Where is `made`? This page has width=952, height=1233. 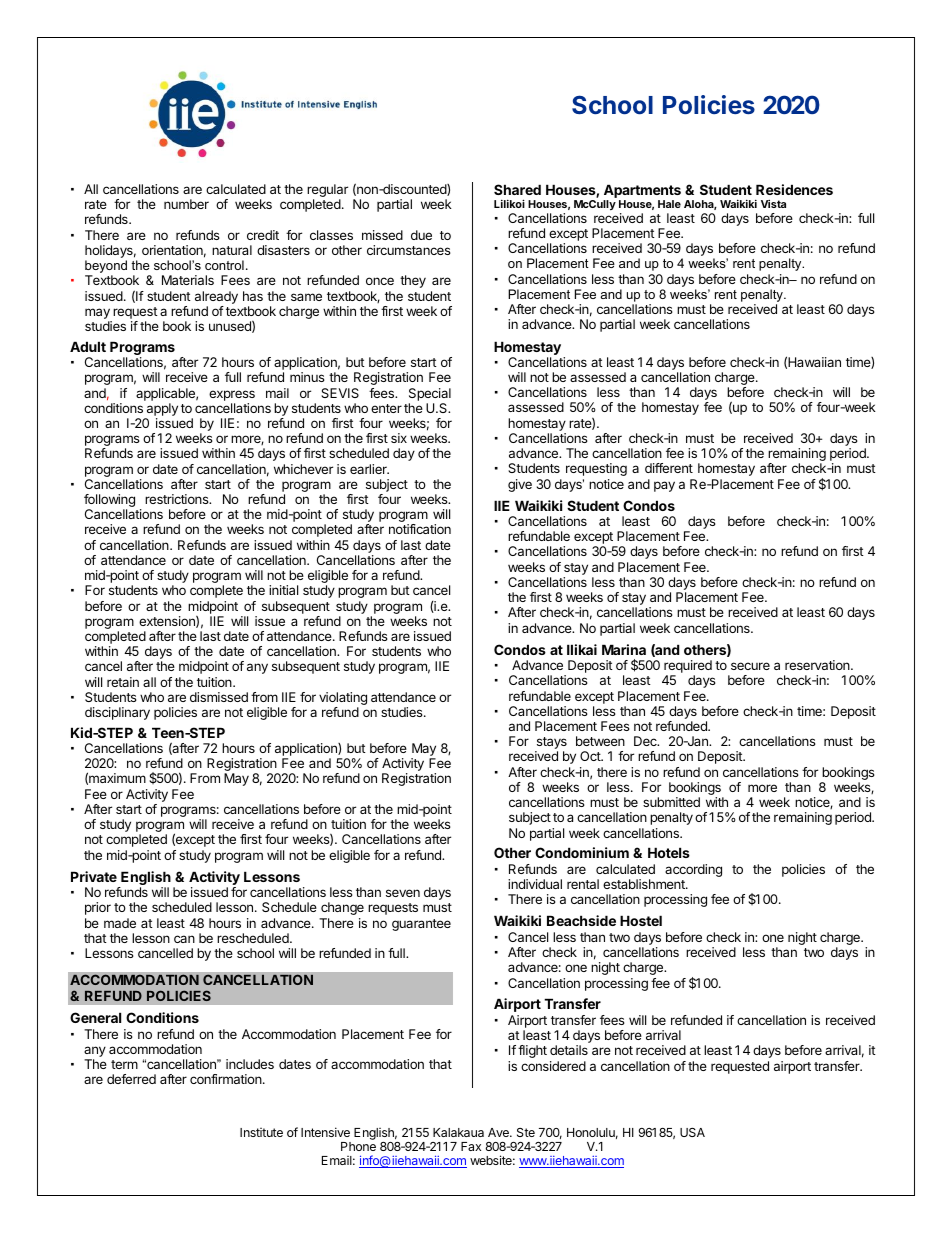 made is located at coordinates (120, 923).
